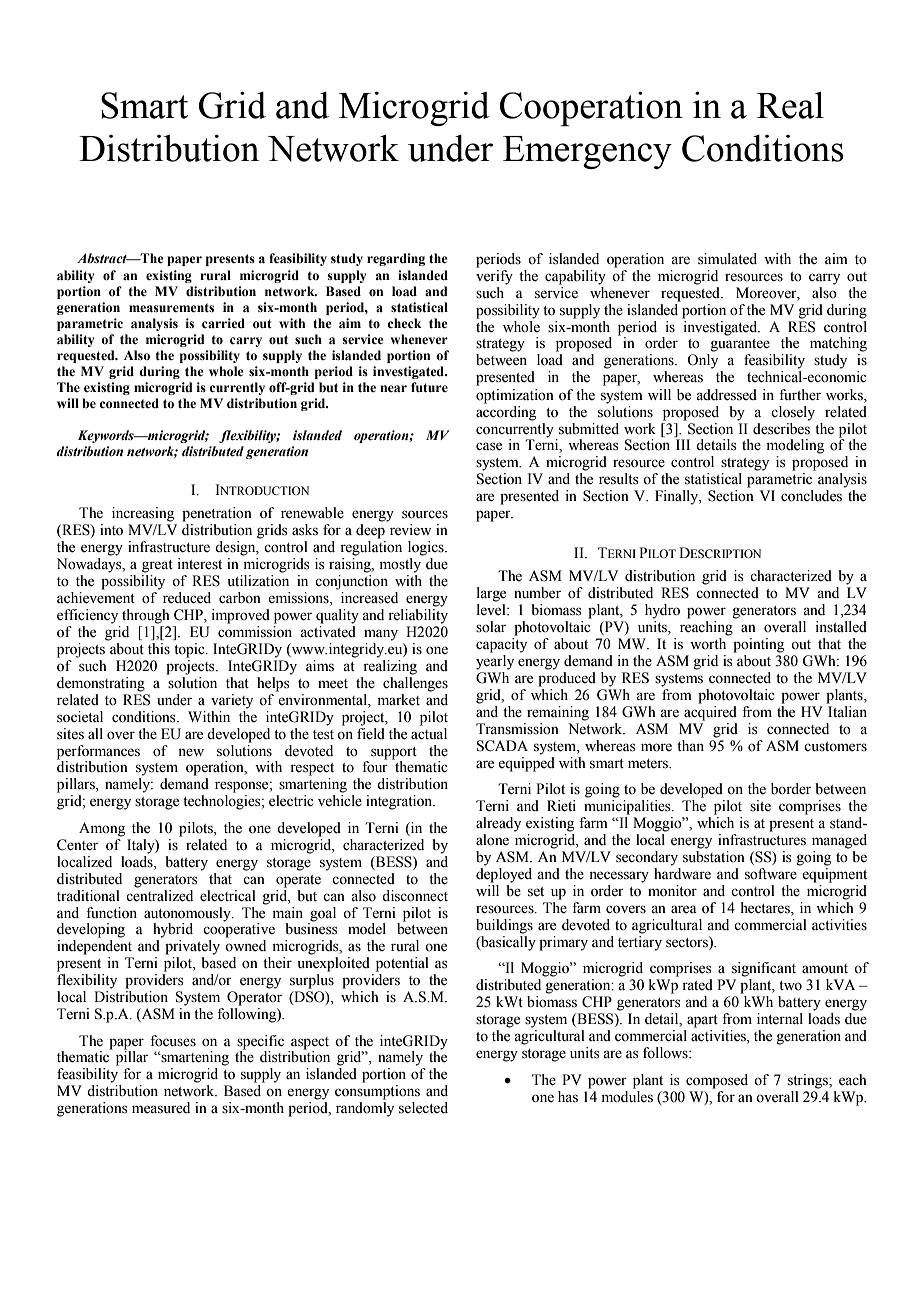 Image resolution: width=924 pixels, height=1307 pixels. I want to click on increasing, so click(143, 514).
